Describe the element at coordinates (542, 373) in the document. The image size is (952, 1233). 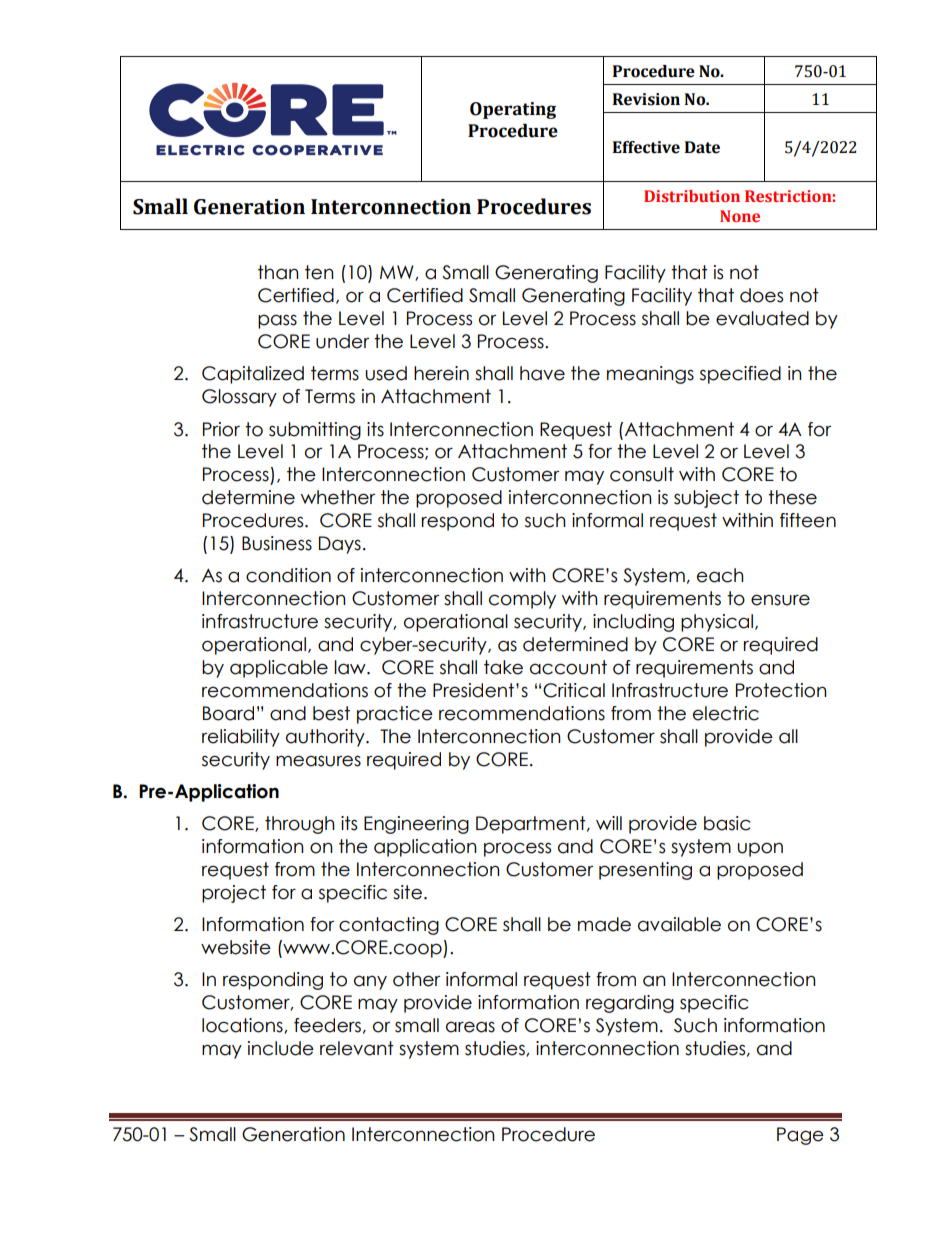
I see `have` at that location.
